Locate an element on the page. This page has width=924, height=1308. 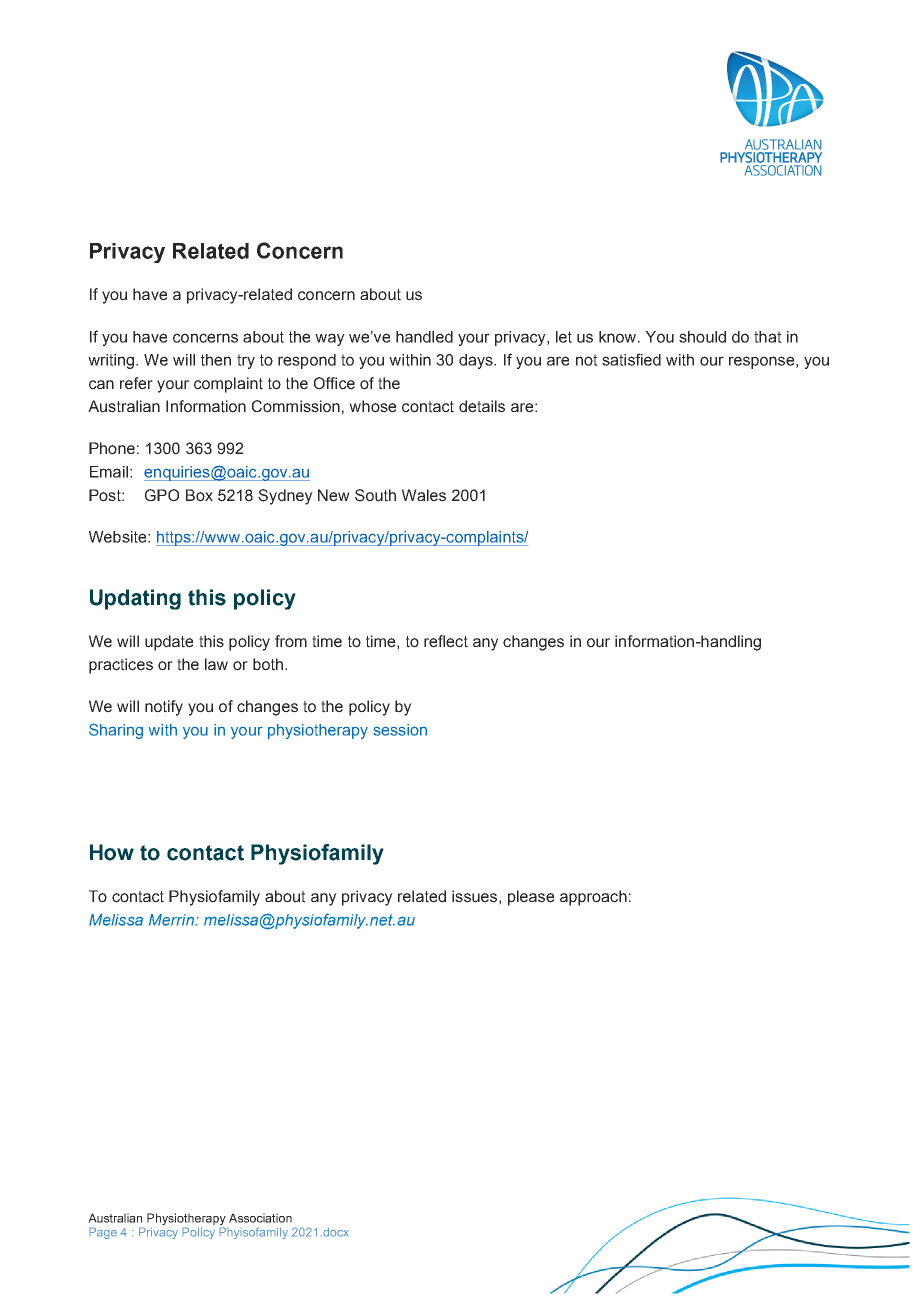
should is located at coordinates (702, 337).
